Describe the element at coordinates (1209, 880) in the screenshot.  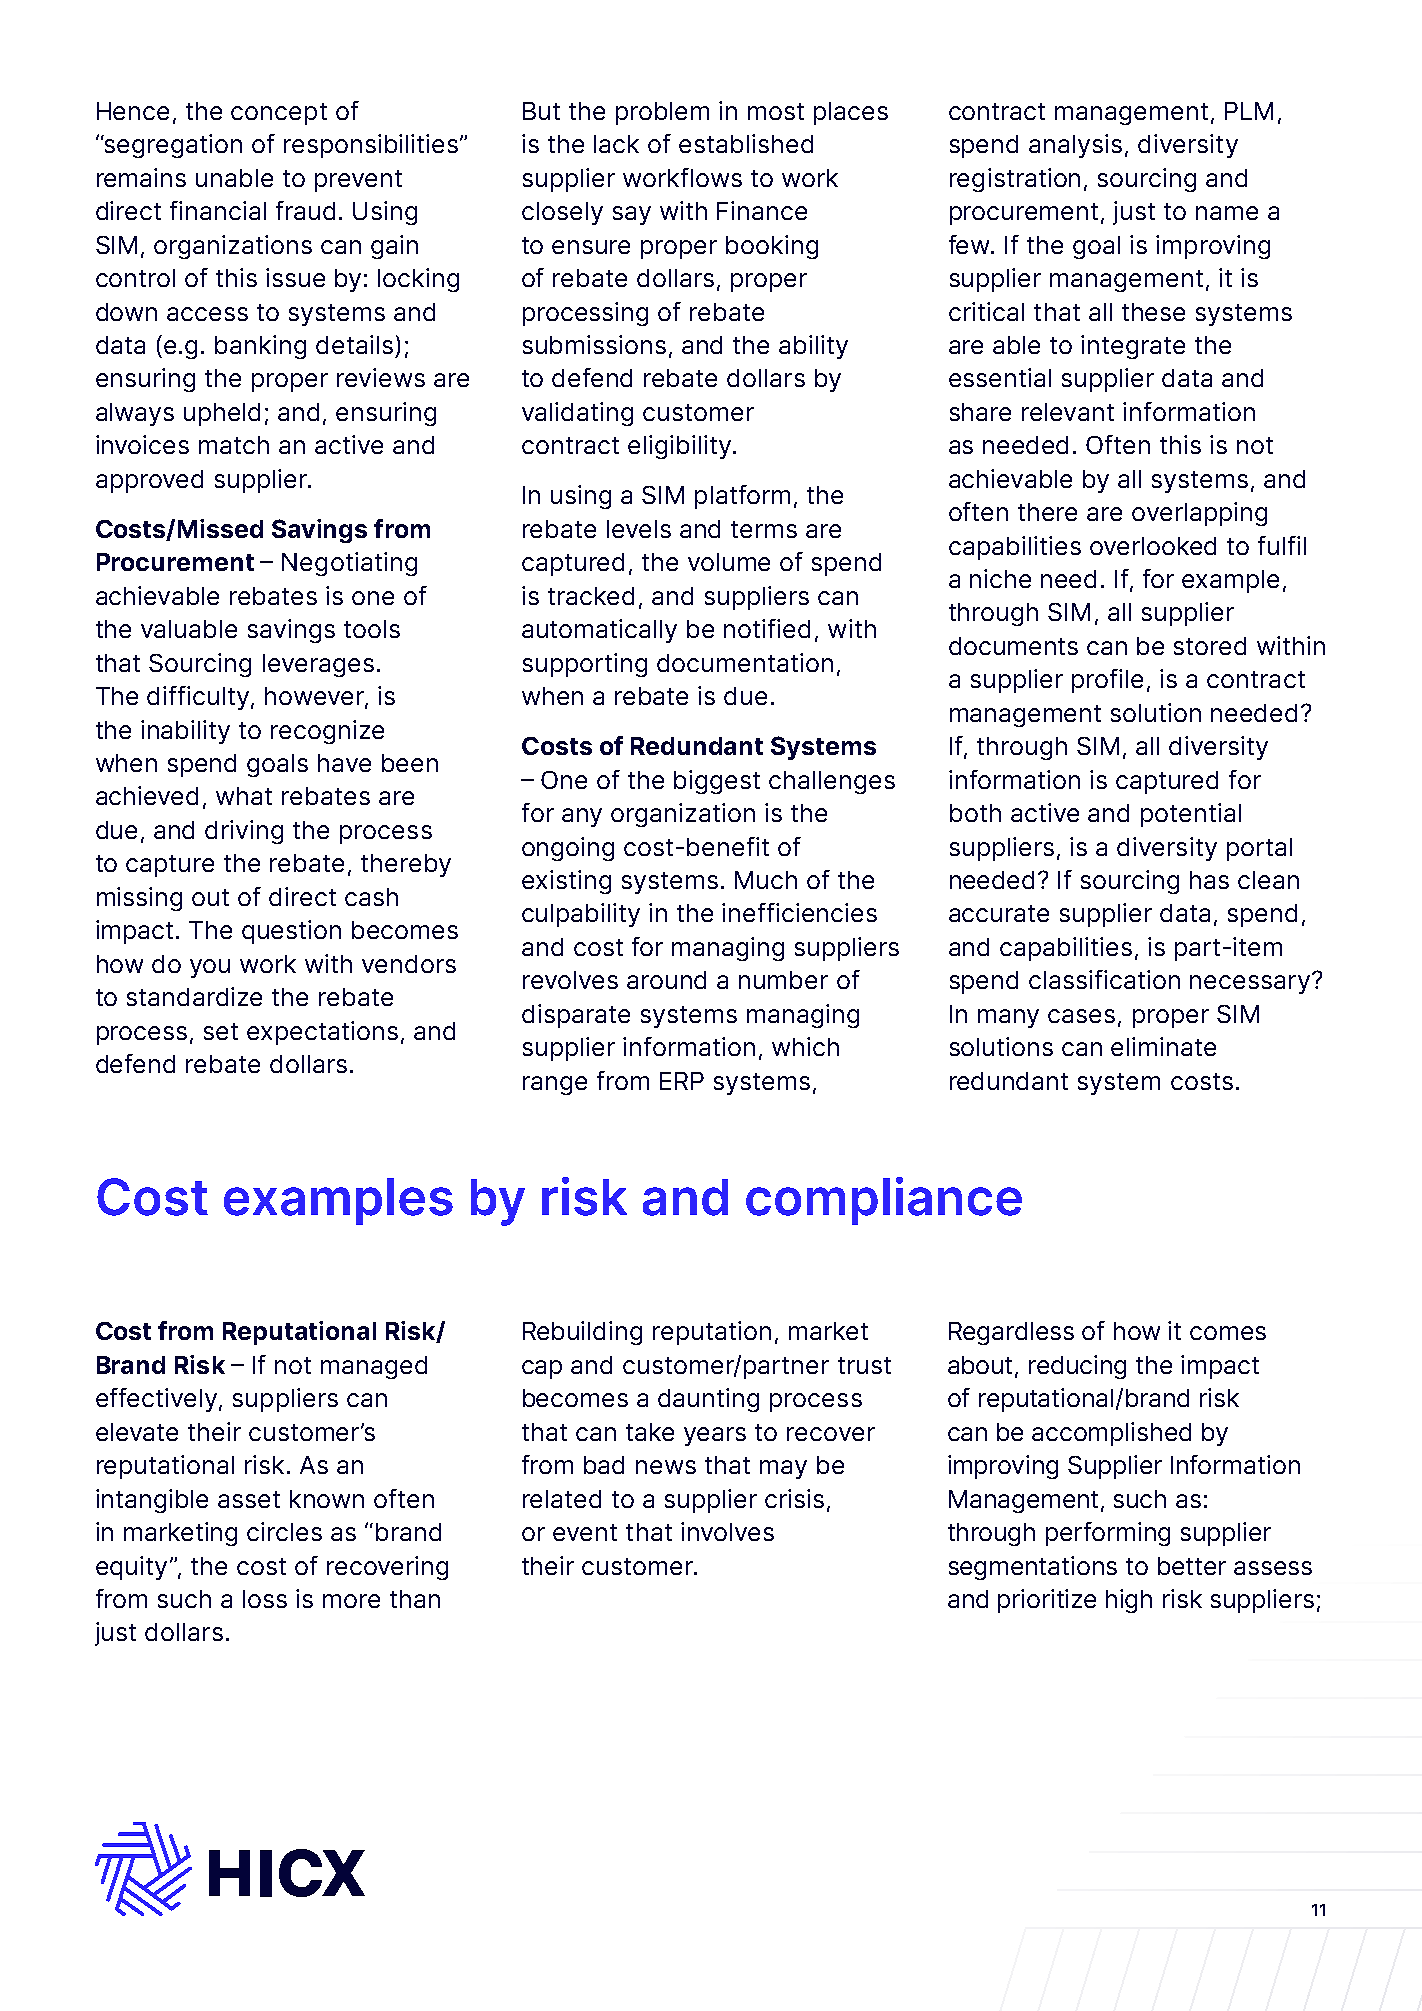
I see `has` at that location.
